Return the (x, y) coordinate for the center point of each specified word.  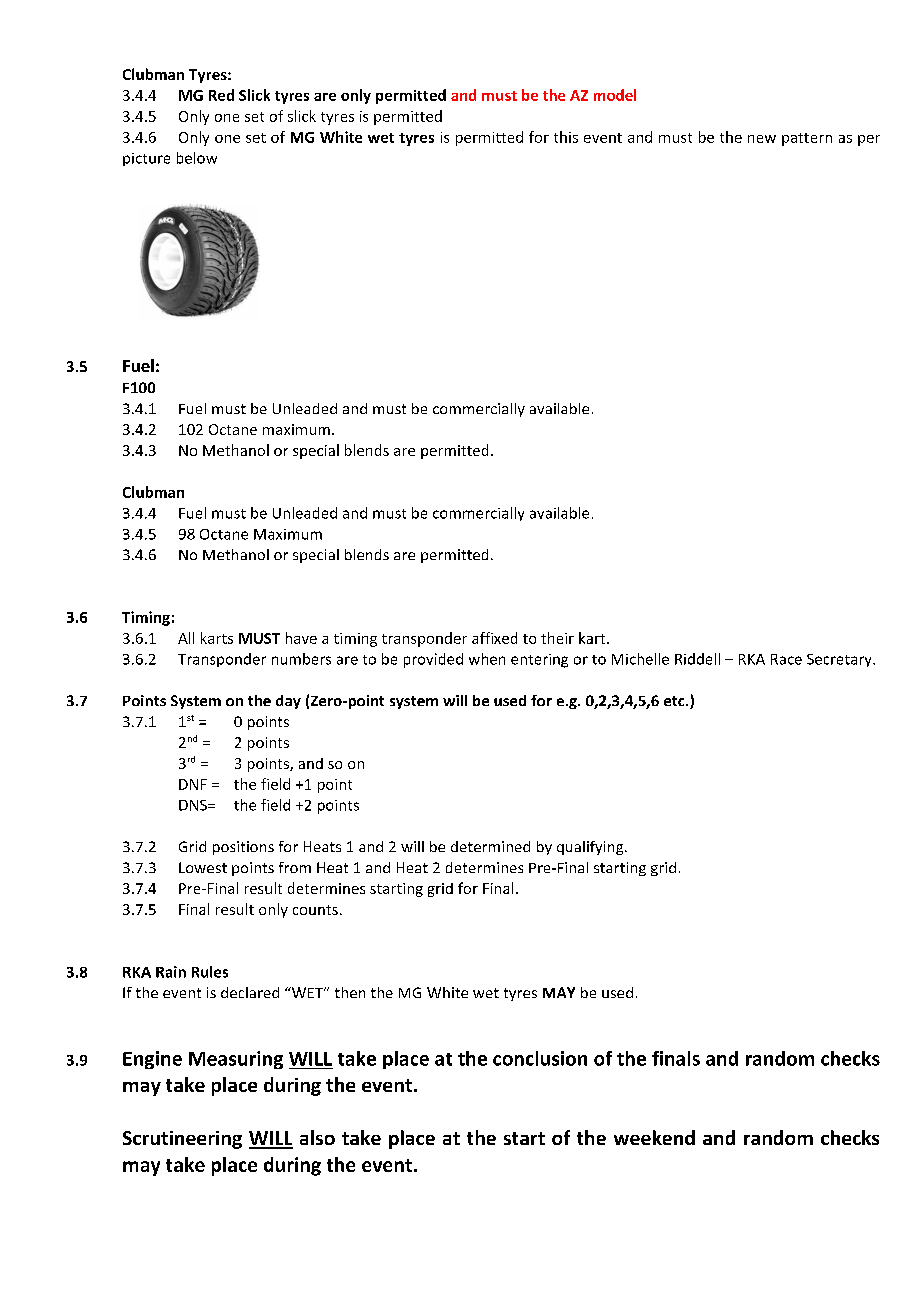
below (197, 158)
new (762, 139)
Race (786, 659)
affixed (494, 638)
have (301, 638)
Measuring (236, 1060)
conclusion (540, 1058)
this (566, 137)
